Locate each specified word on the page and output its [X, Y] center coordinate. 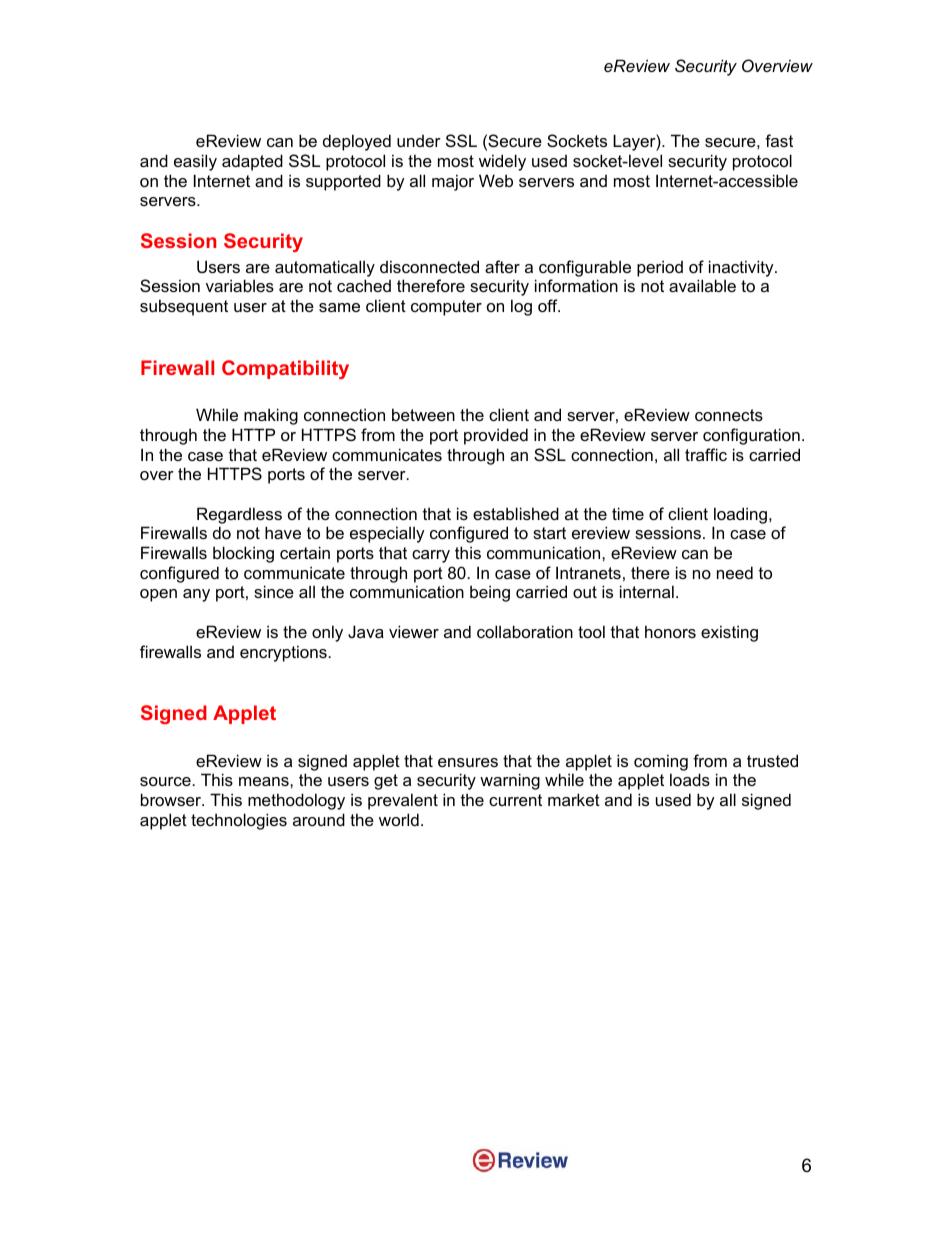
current [515, 800]
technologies [239, 821]
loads [690, 779]
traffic [706, 454]
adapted [252, 162]
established [516, 513]
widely [502, 162]
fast [779, 140]
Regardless [239, 515]
